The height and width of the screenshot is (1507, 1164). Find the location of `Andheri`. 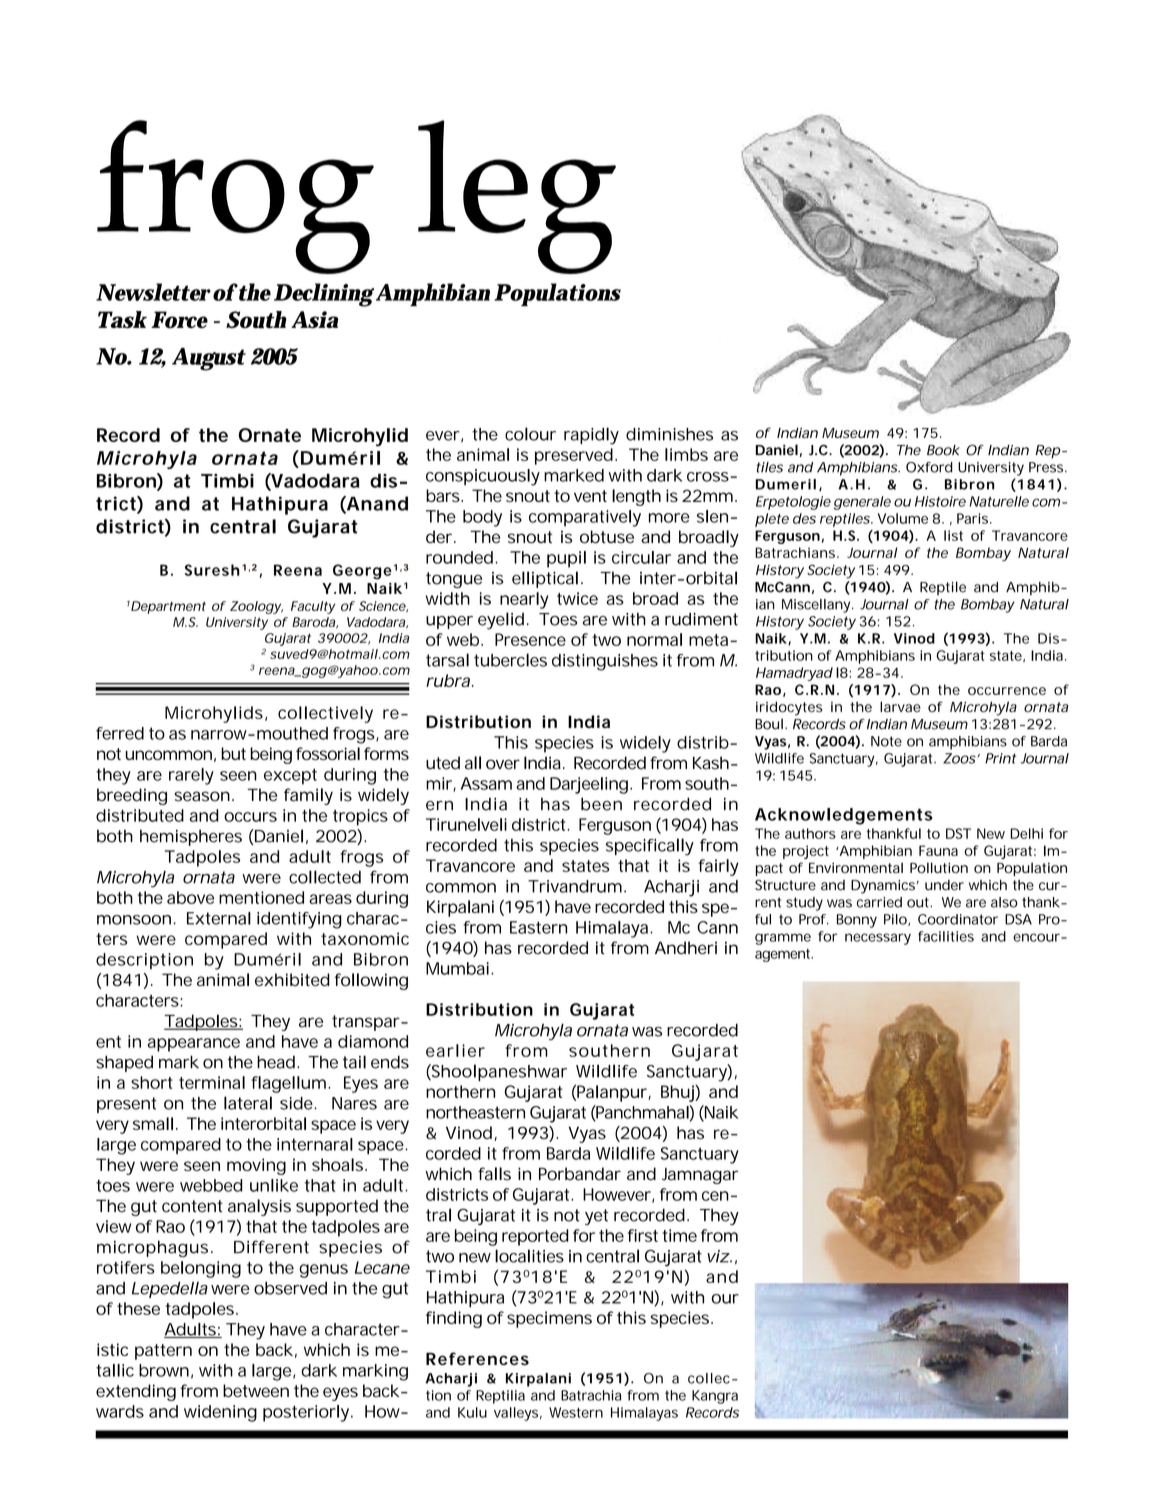

Andheri is located at coordinates (686, 948).
